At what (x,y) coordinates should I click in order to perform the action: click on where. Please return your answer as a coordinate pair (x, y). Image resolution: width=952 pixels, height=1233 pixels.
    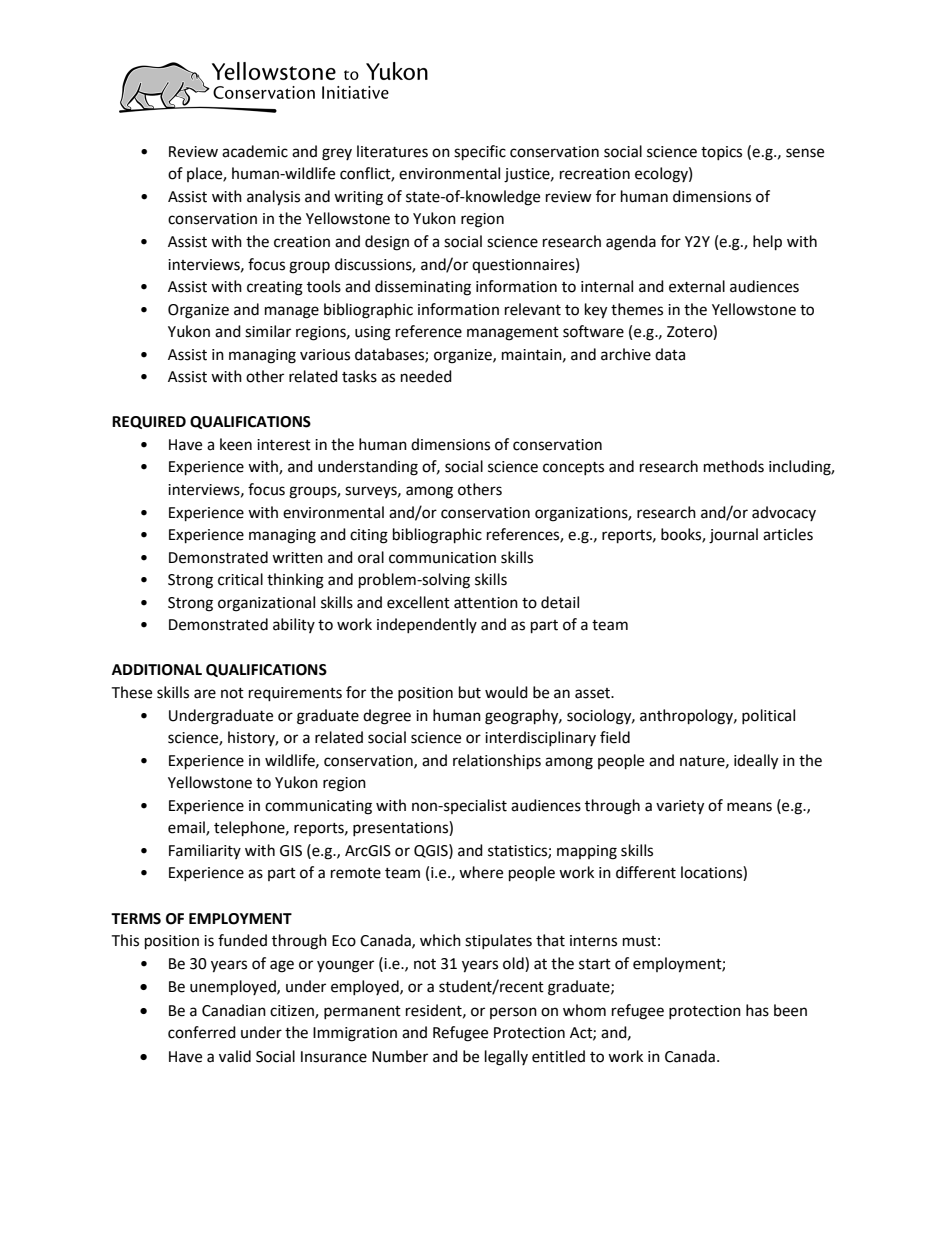
    Looking at the image, I should click on (481, 872).
